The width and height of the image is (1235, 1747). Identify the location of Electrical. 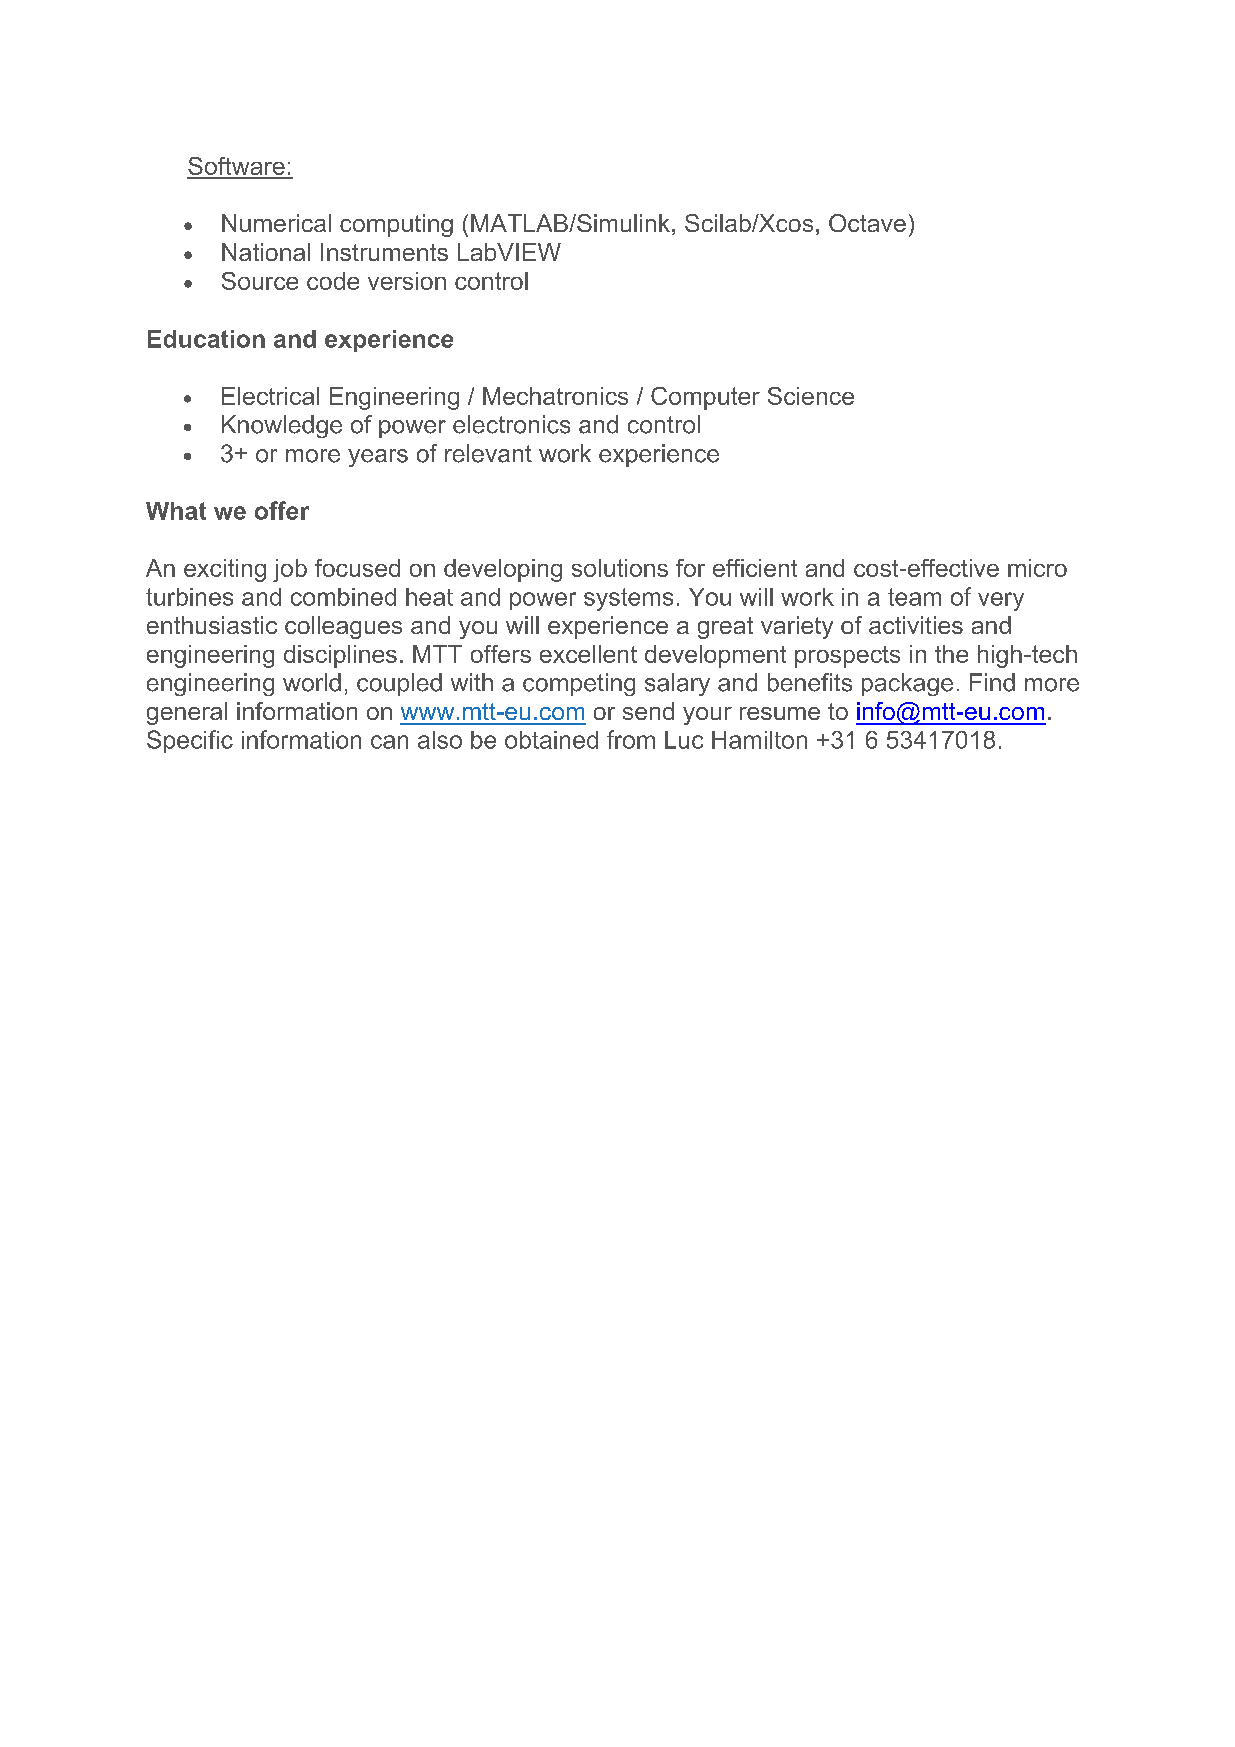
(270, 396).
